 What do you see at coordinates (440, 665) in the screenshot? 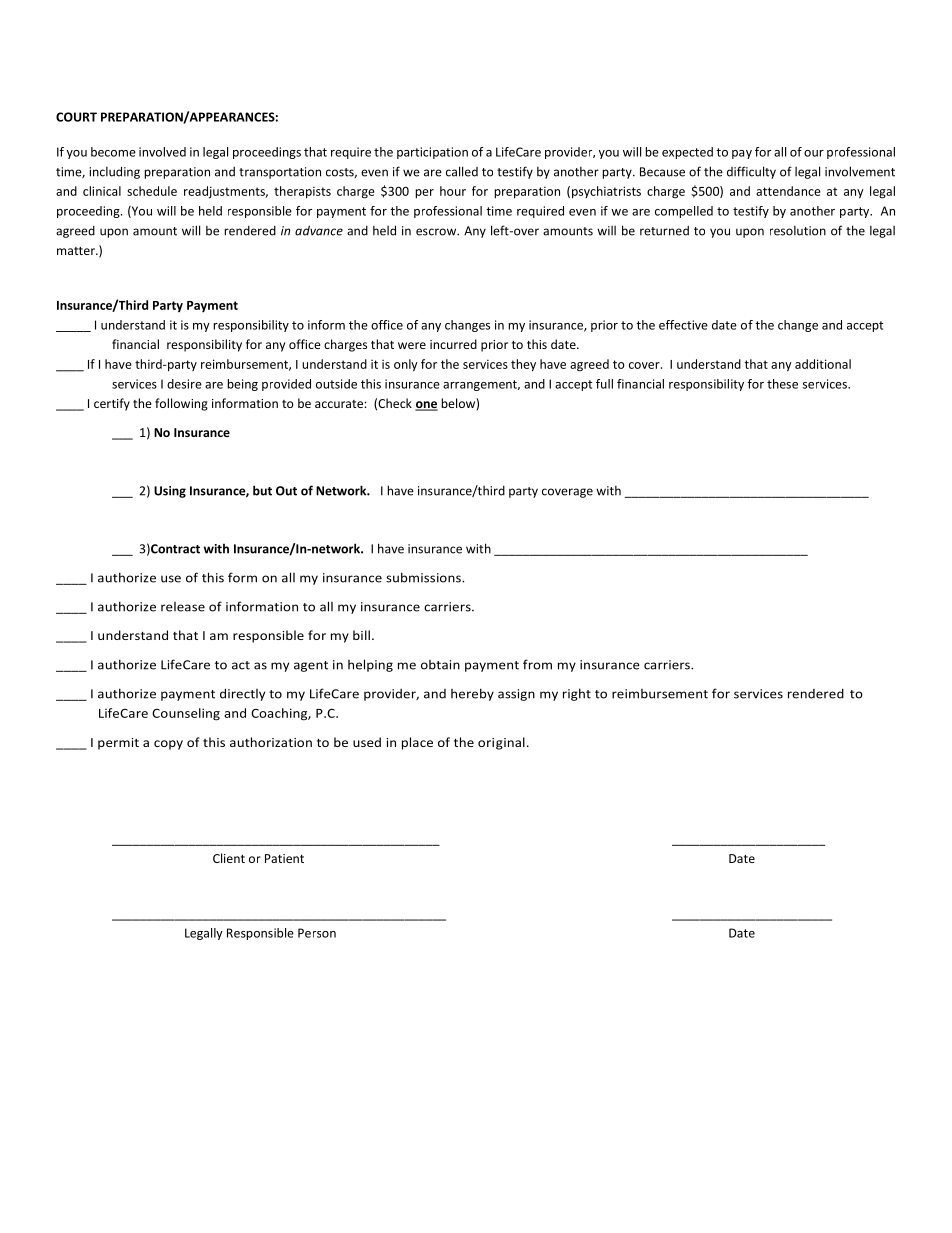
I see `obtain` at bounding box center [440, 665].
